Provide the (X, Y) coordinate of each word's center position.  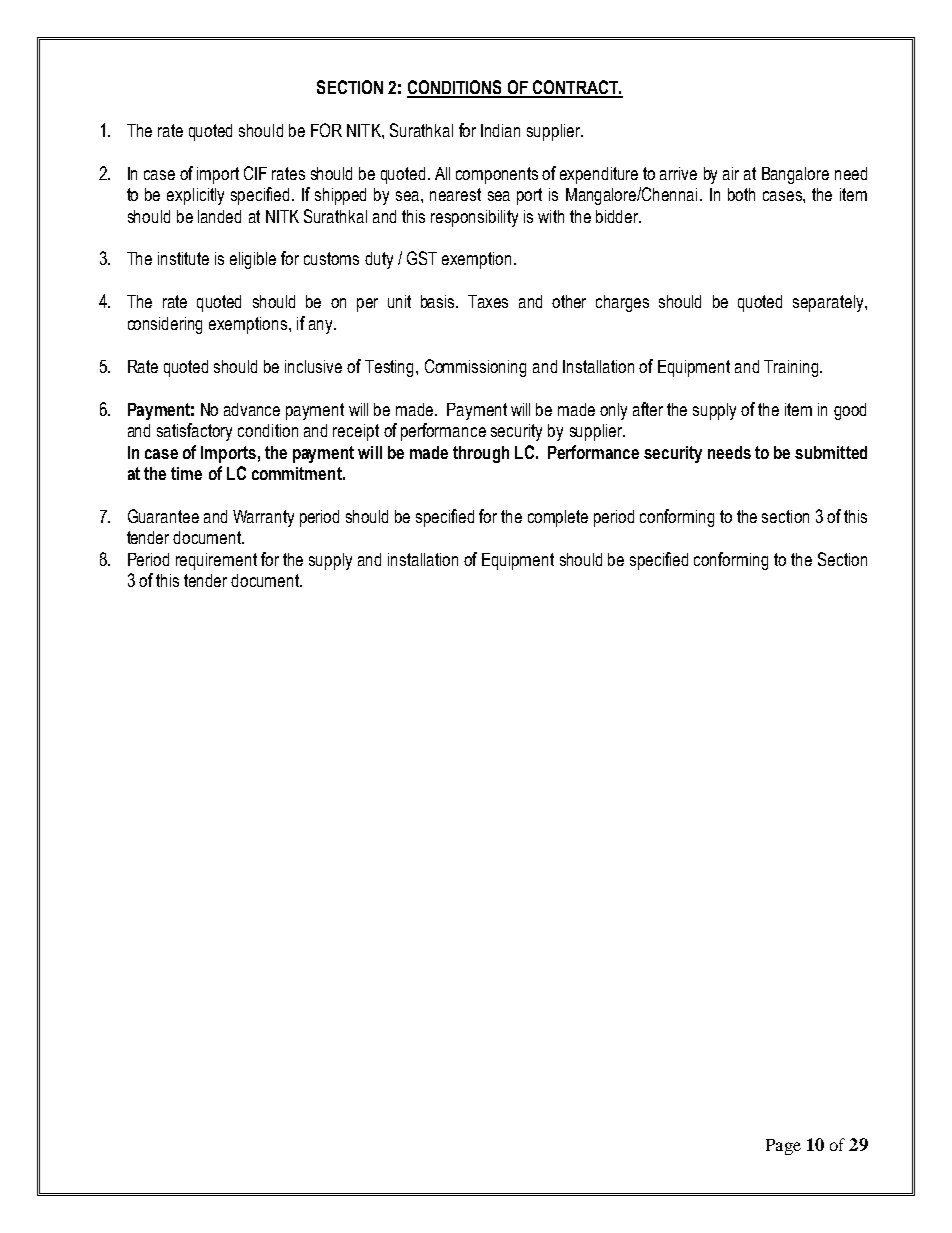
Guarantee (163, 516)
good (850, 411)
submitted (831, 452)
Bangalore (795, 175)
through (481, 454)
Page (783, 1147)
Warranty (263, 518)
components (497, 175)
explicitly (195, 196)
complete (558, 518)
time (186, 473)
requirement (216, 561)
